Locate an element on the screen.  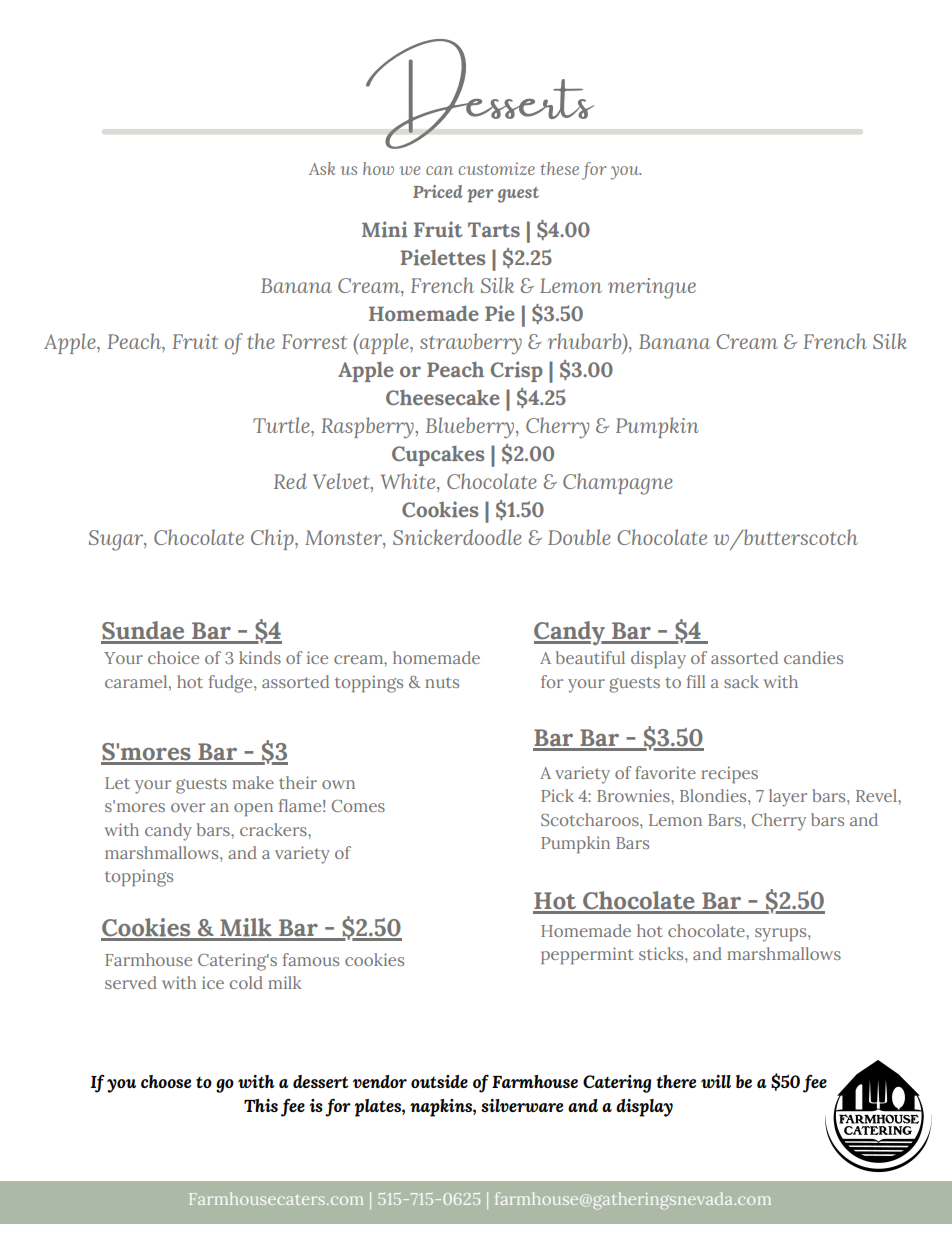
customize is located at coordinates (496, 168).
